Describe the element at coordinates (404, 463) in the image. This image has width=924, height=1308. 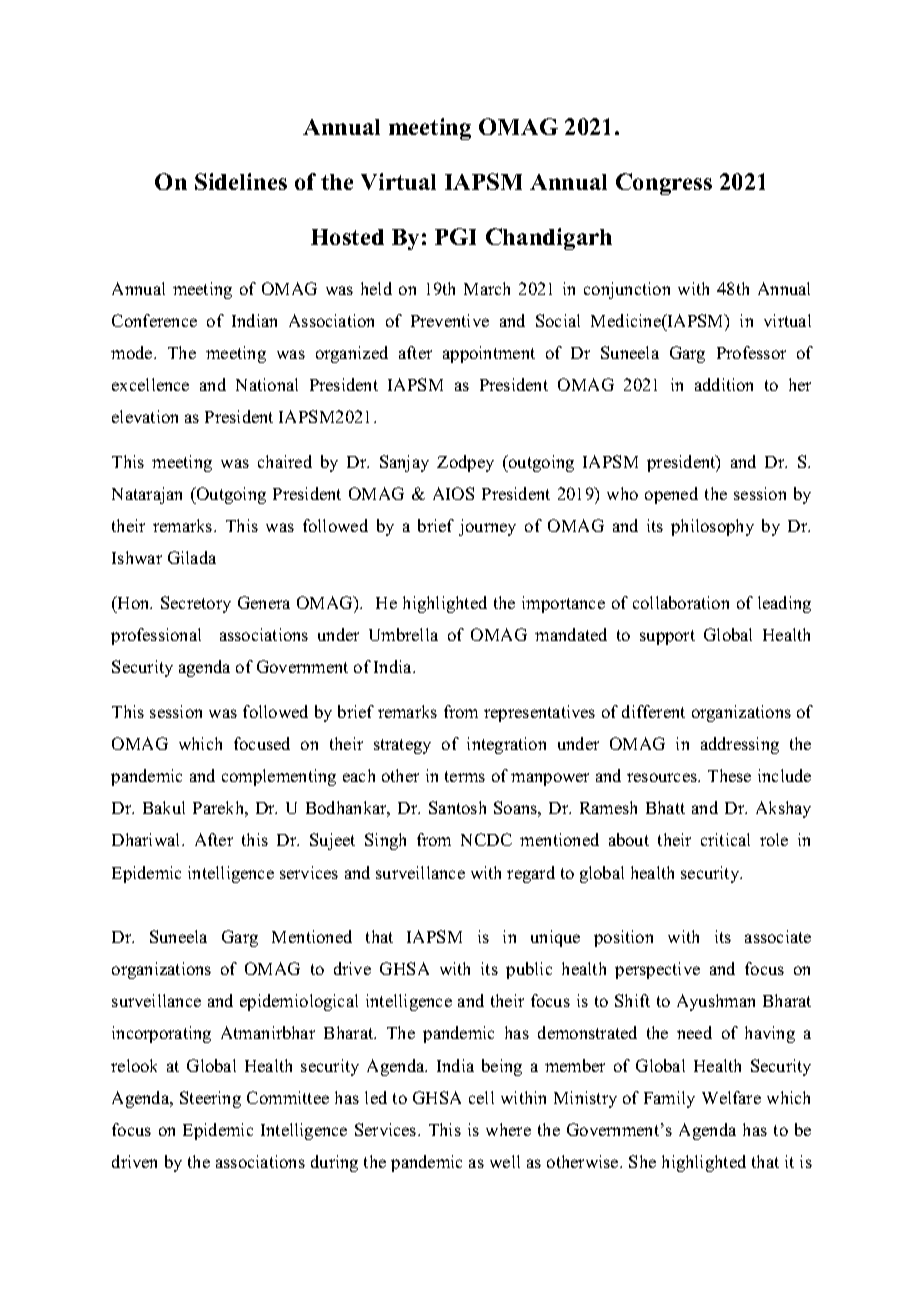
I see `Sanjay` at that location.
